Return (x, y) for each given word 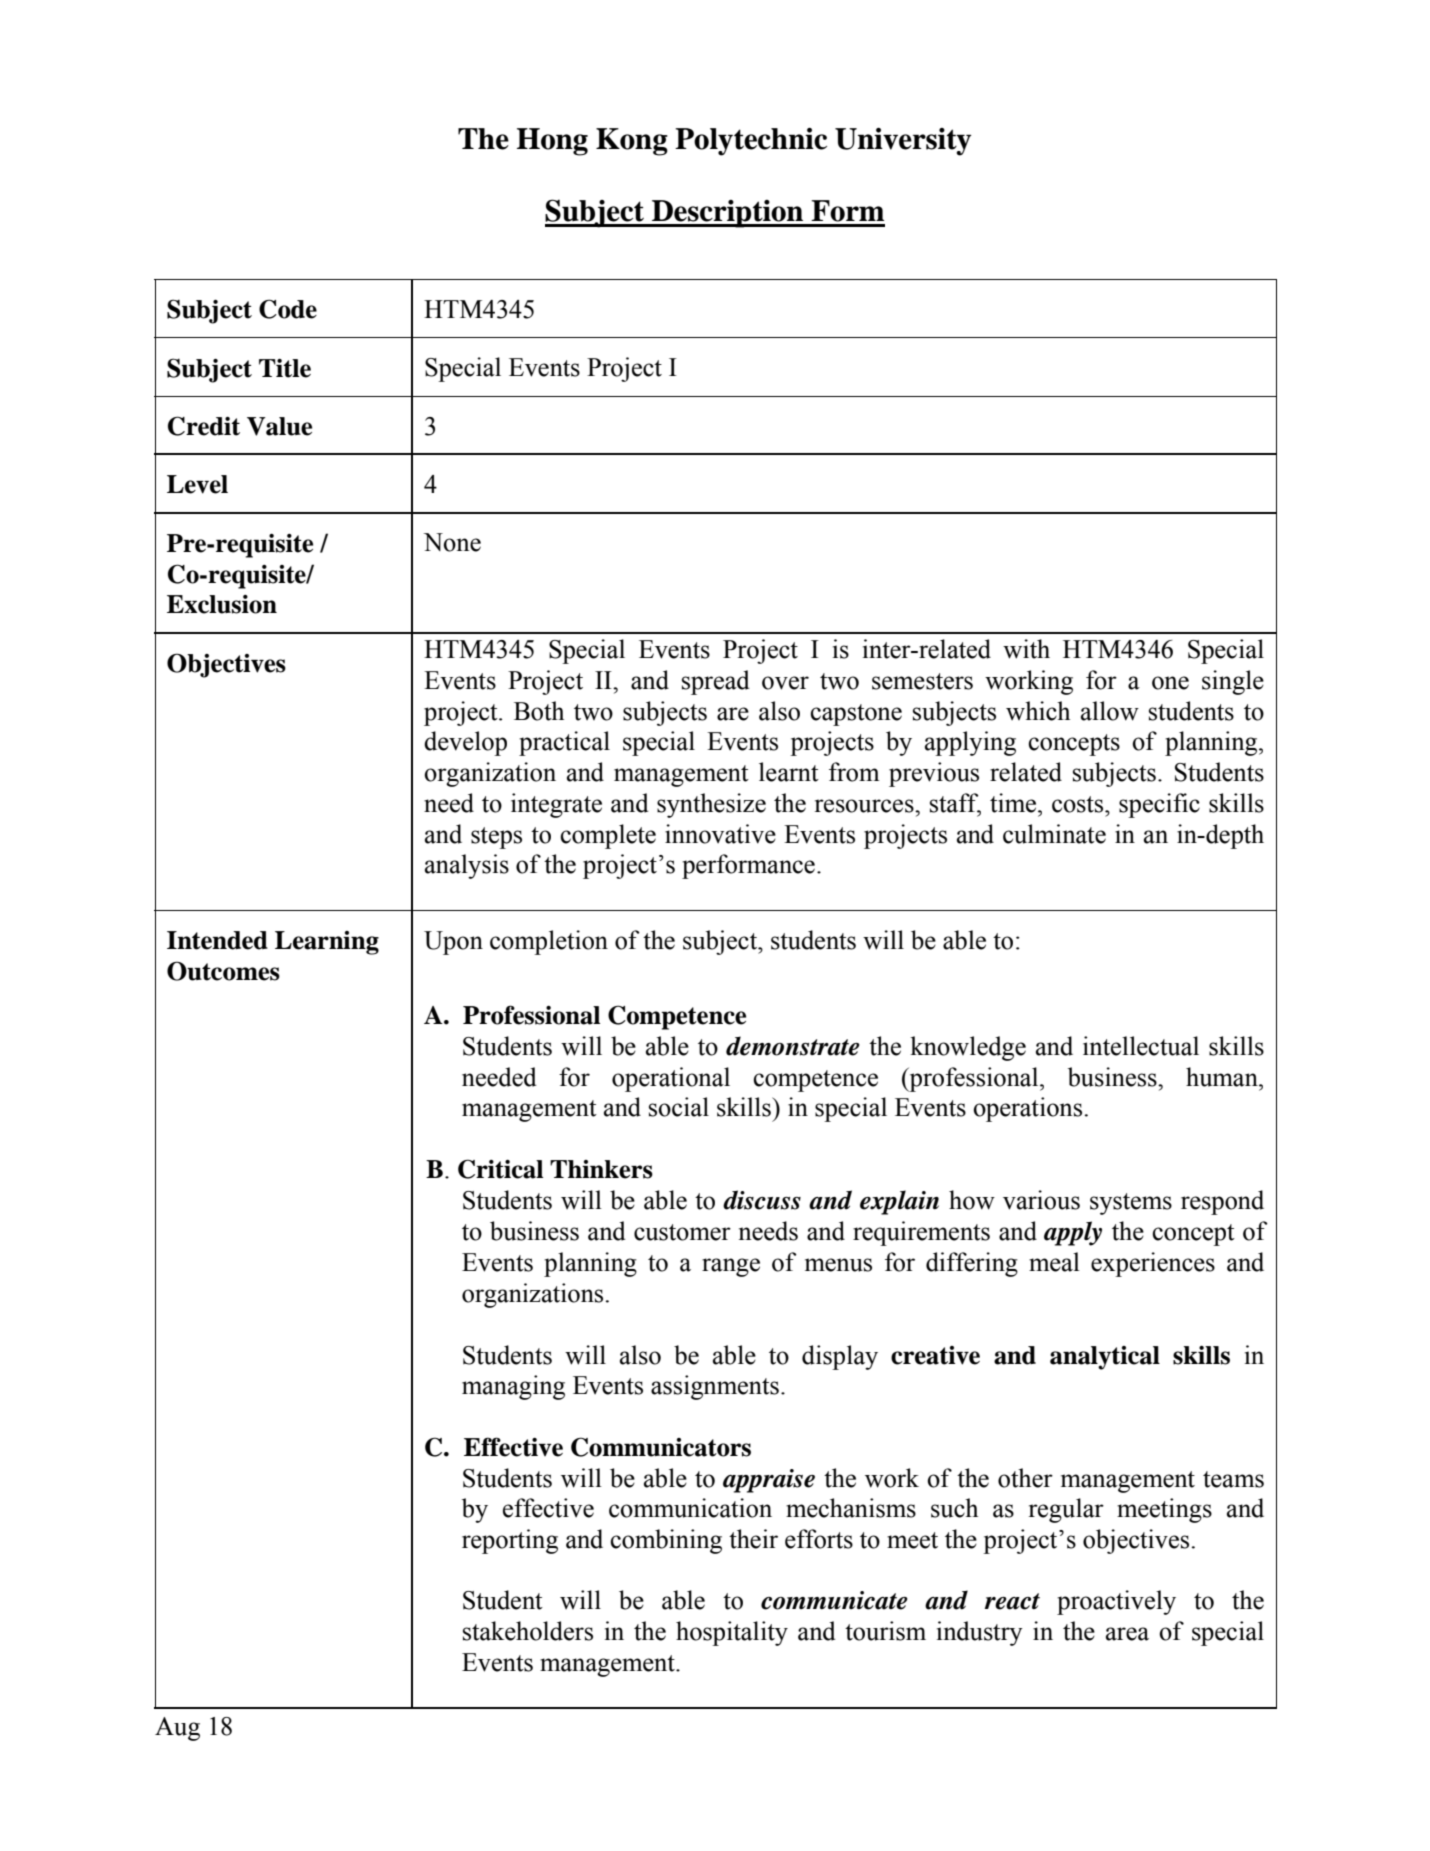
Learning (327, 943)
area (1127, 1634)
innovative (720, 834)
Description (728, 214)
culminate (1054, 834)
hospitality (732, 1633)
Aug (177, 1729)
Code (288, 309)
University (903, 142)
